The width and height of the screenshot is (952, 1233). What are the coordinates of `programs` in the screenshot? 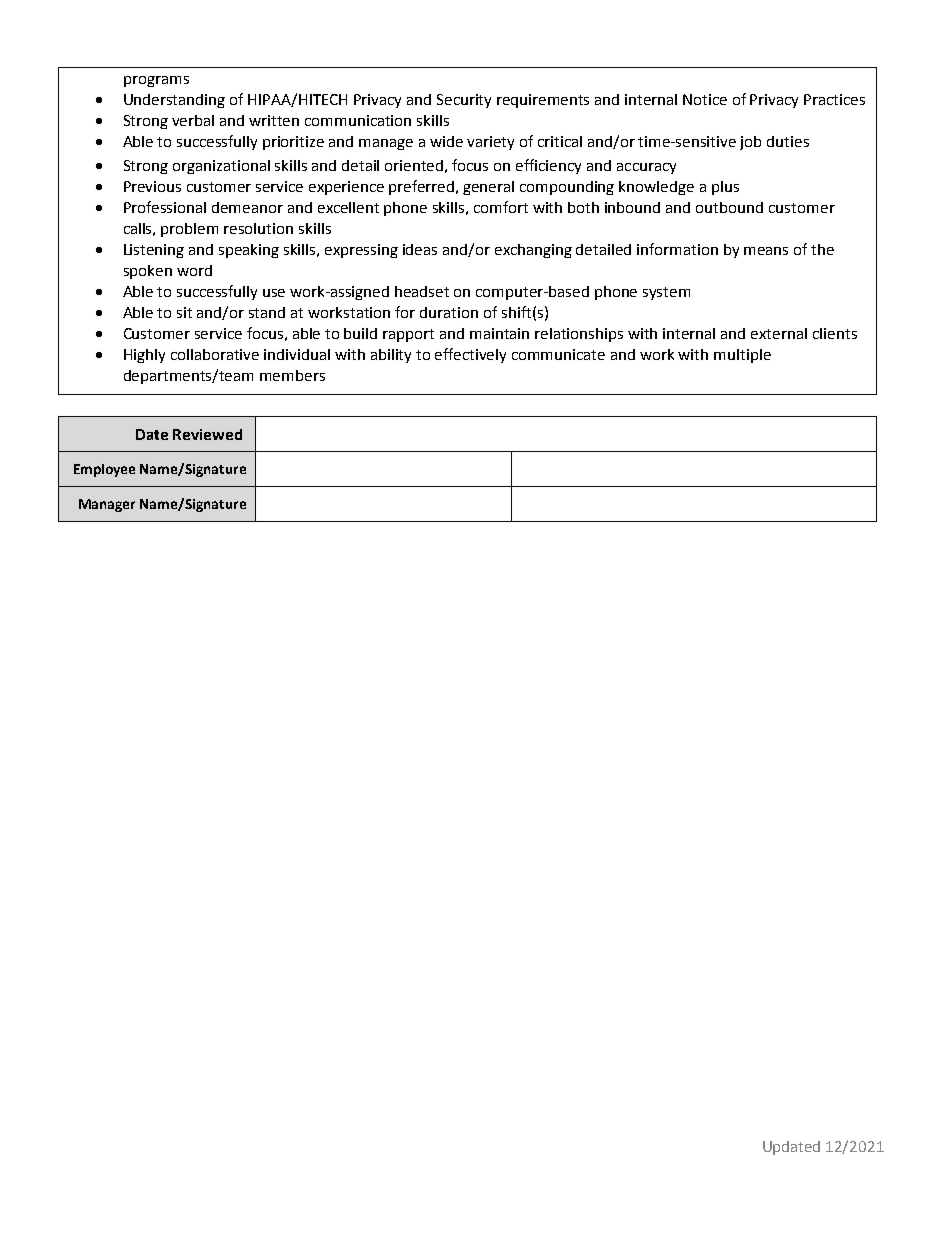 It's located at (156, 81).
